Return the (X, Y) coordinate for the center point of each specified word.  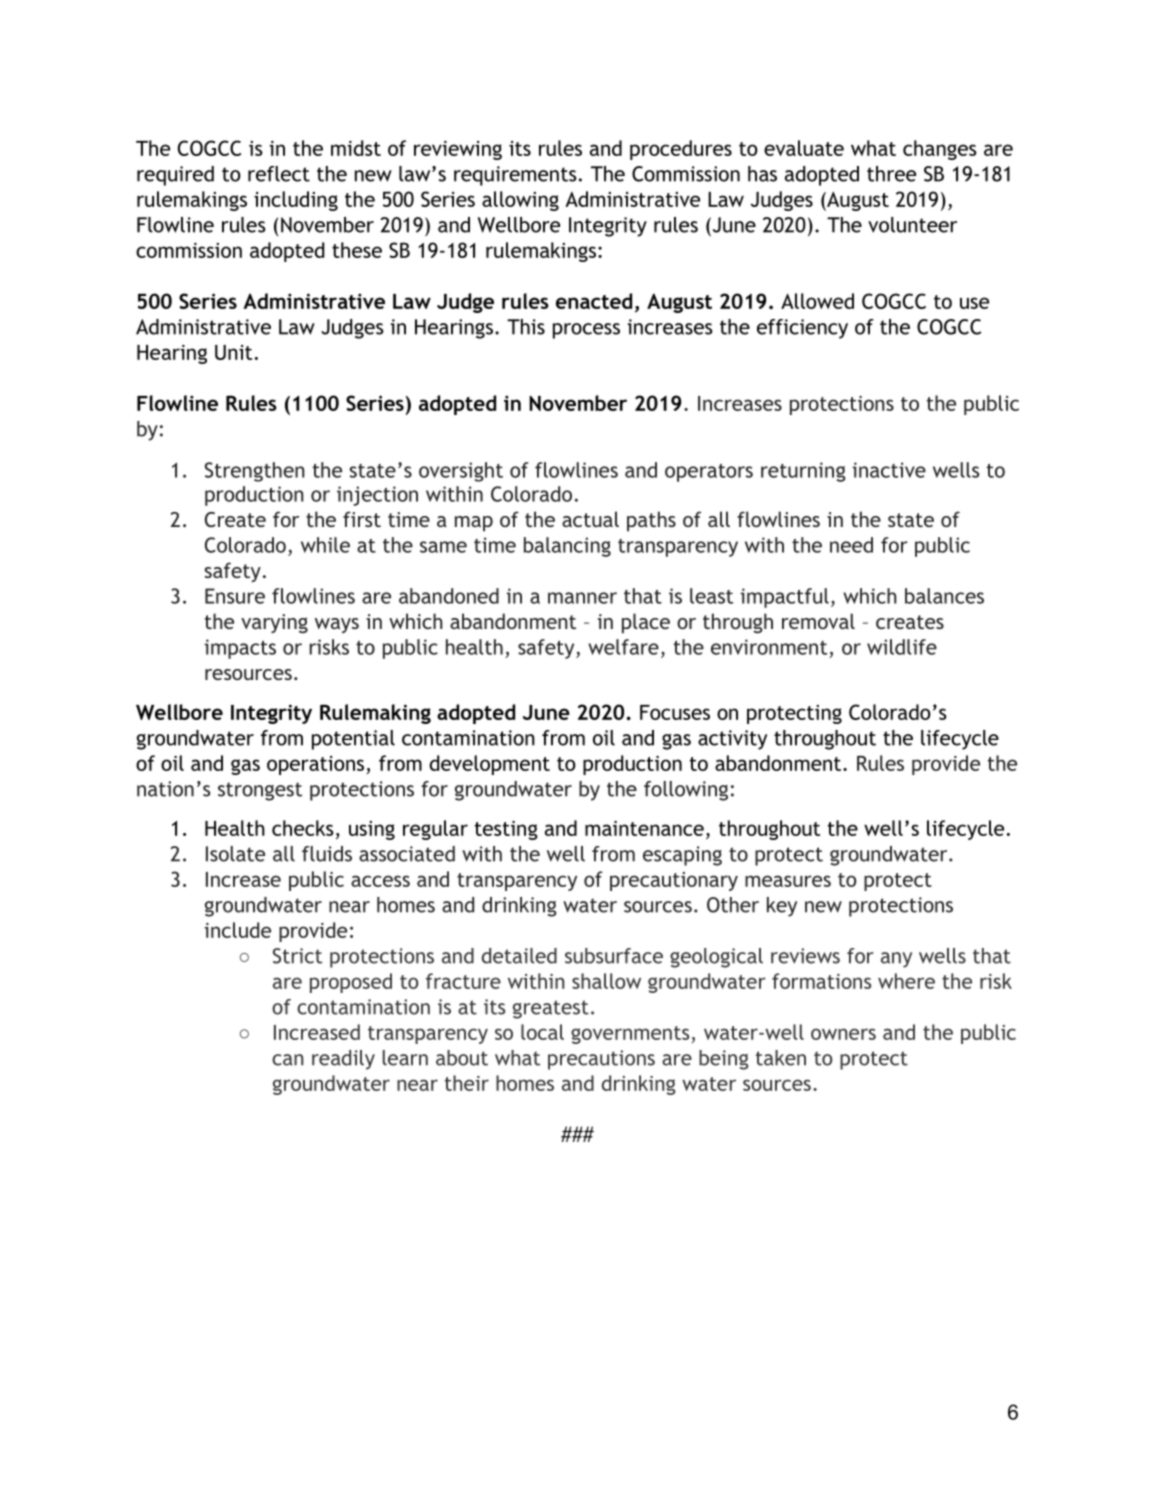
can (287, 1060)
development (489, 765)
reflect (279, 174)
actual (590, 519)
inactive (889, 470)
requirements (515, 176)
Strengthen (255, 472)
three (891, 174)
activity (732, 740)
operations (315, 765)
